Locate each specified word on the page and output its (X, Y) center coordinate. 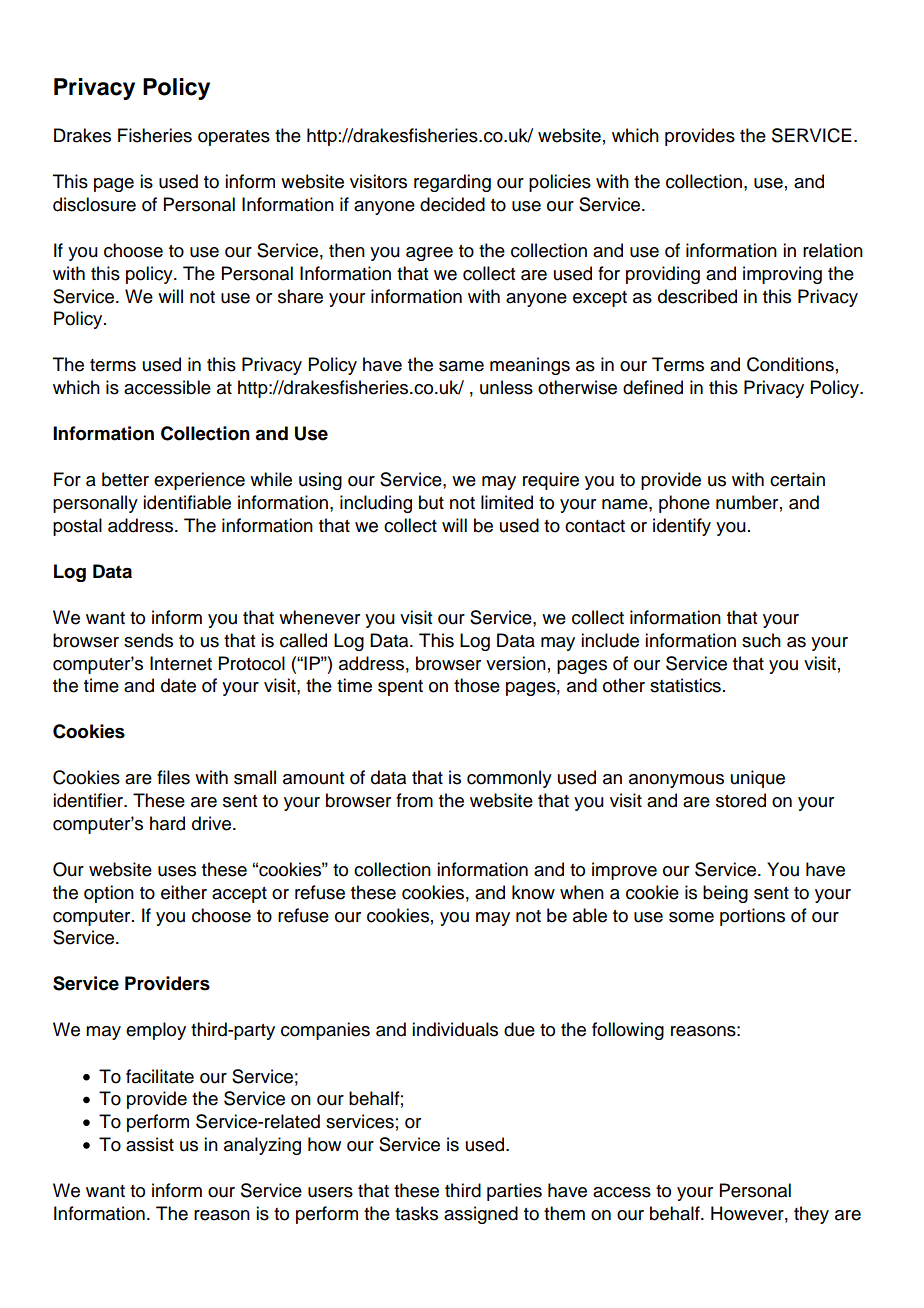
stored (741, 800)
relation (833, 250)
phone (684, 504)
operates (234, 138)
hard (167, 823)
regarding (452, 183)
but (431, 502)
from (414, 800)
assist (150, 1144)
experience (199, 481)
